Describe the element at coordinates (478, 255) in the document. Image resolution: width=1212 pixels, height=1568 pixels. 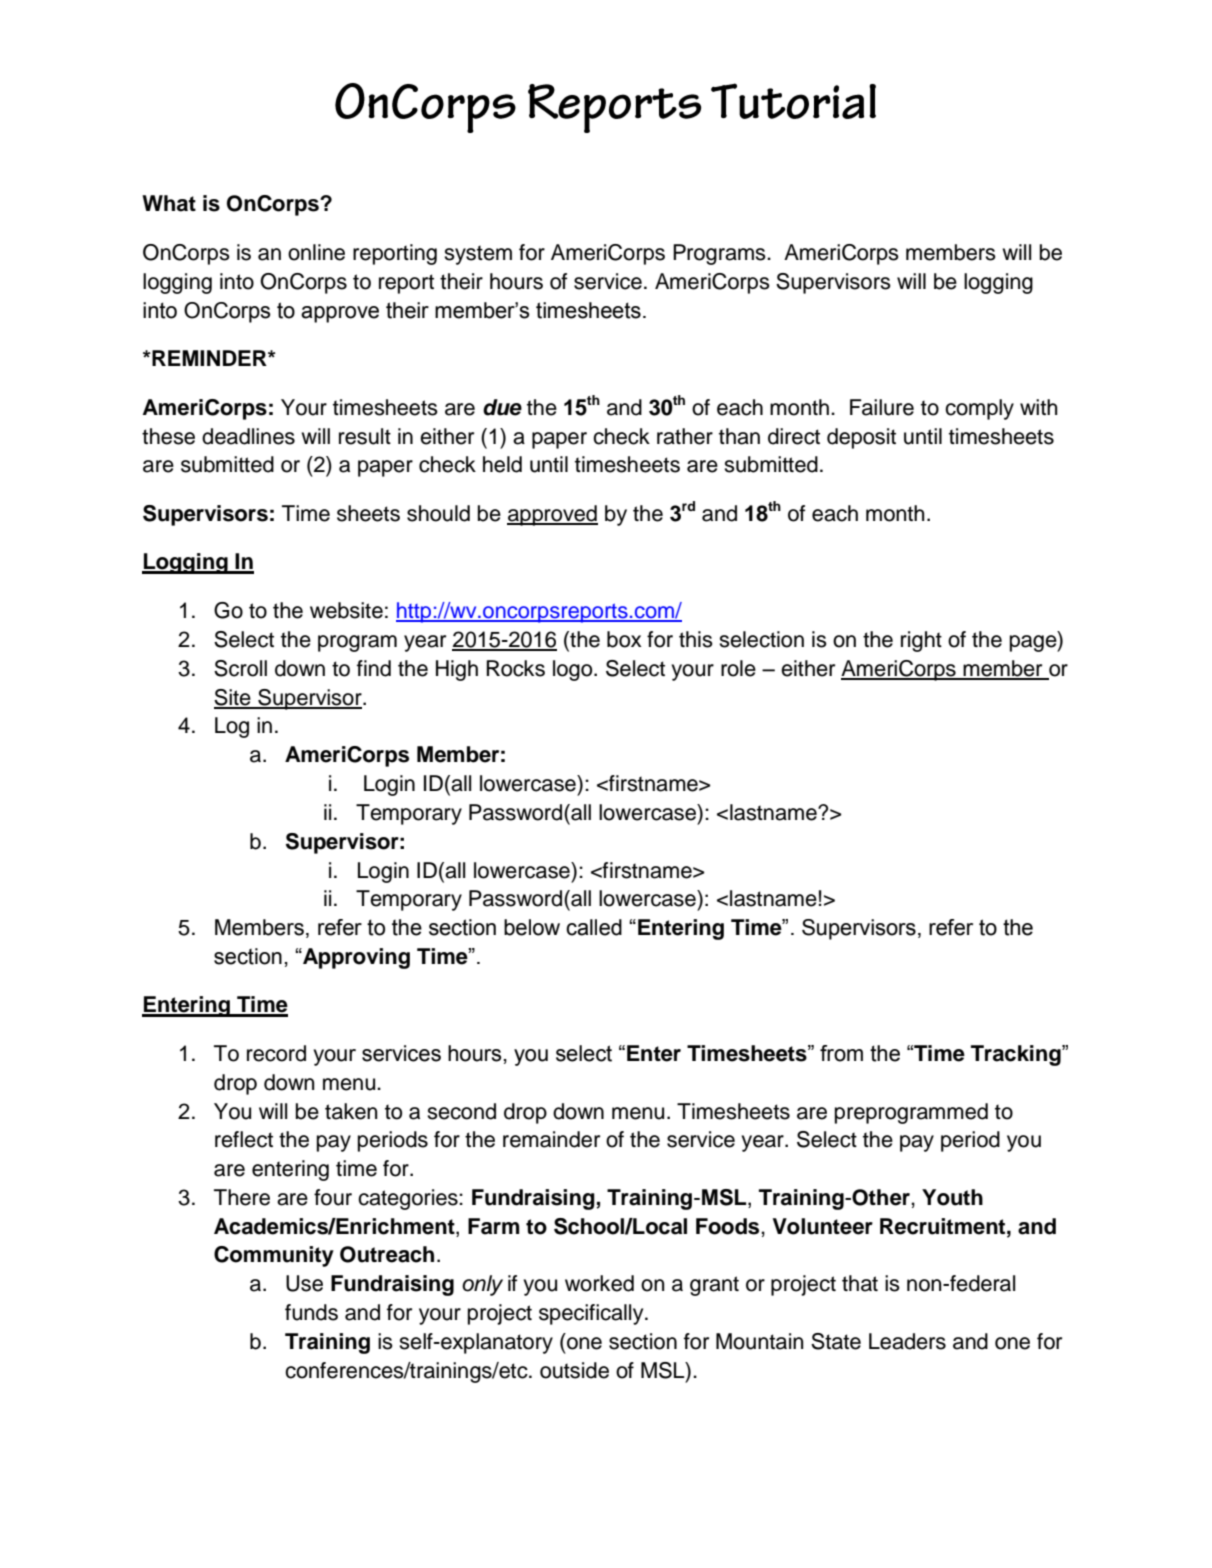
I see `system` at that location.
